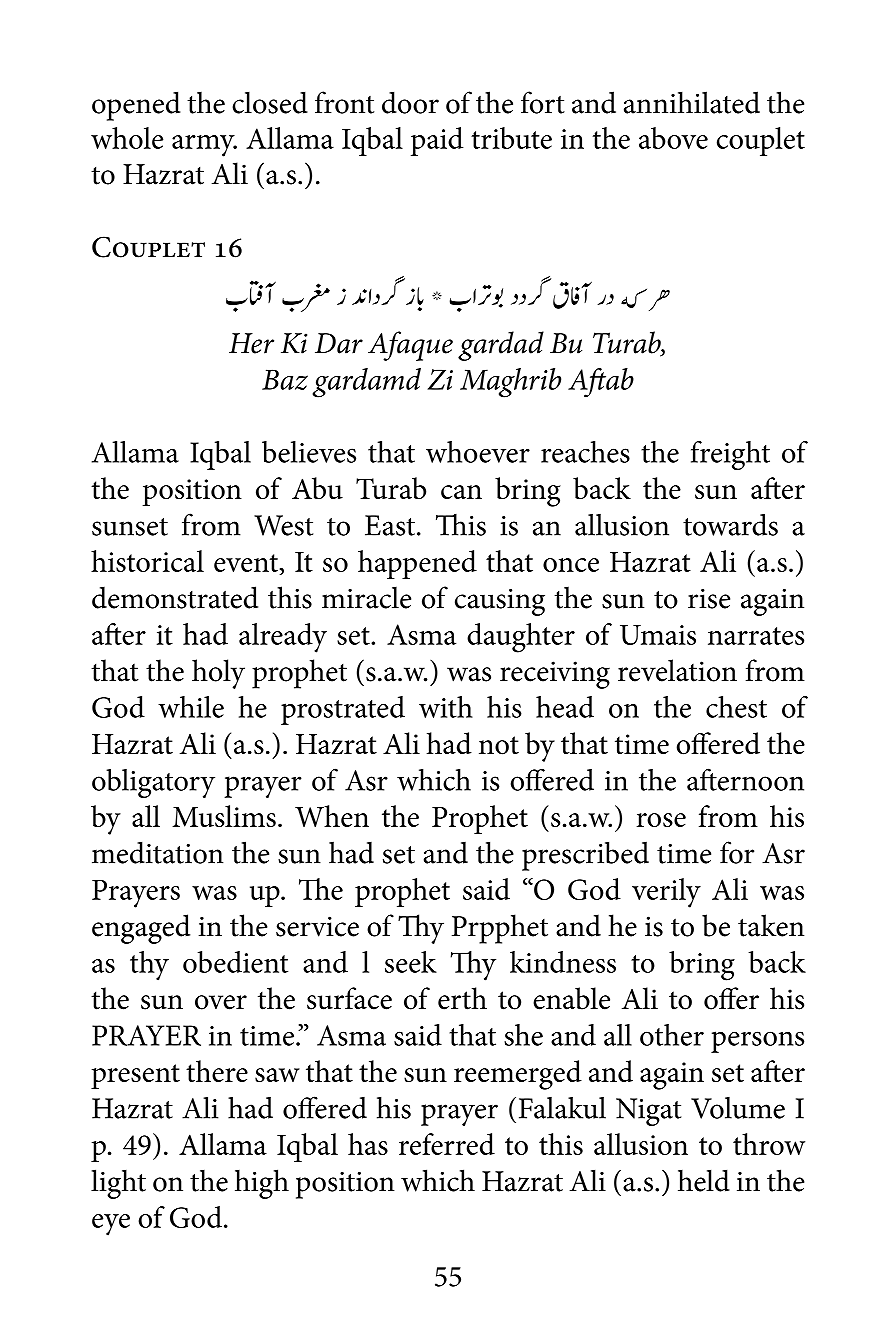  What do you see at coordinates (147, 561) in the page?
I see `historical` at bounding box center [147, 561].
